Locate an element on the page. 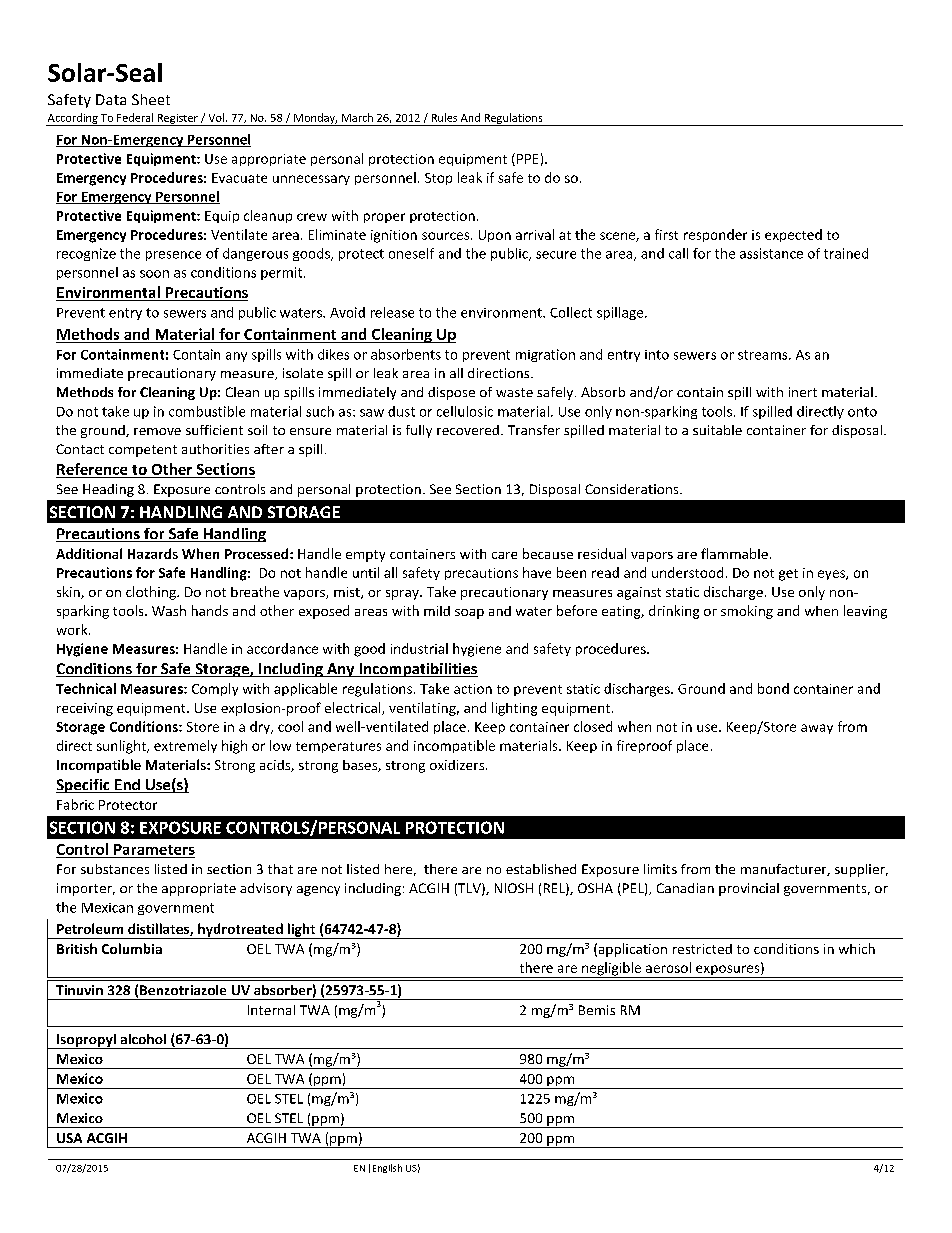 The height and width of the image is (1233, 952). Register is located at coordinates (177, 120).
